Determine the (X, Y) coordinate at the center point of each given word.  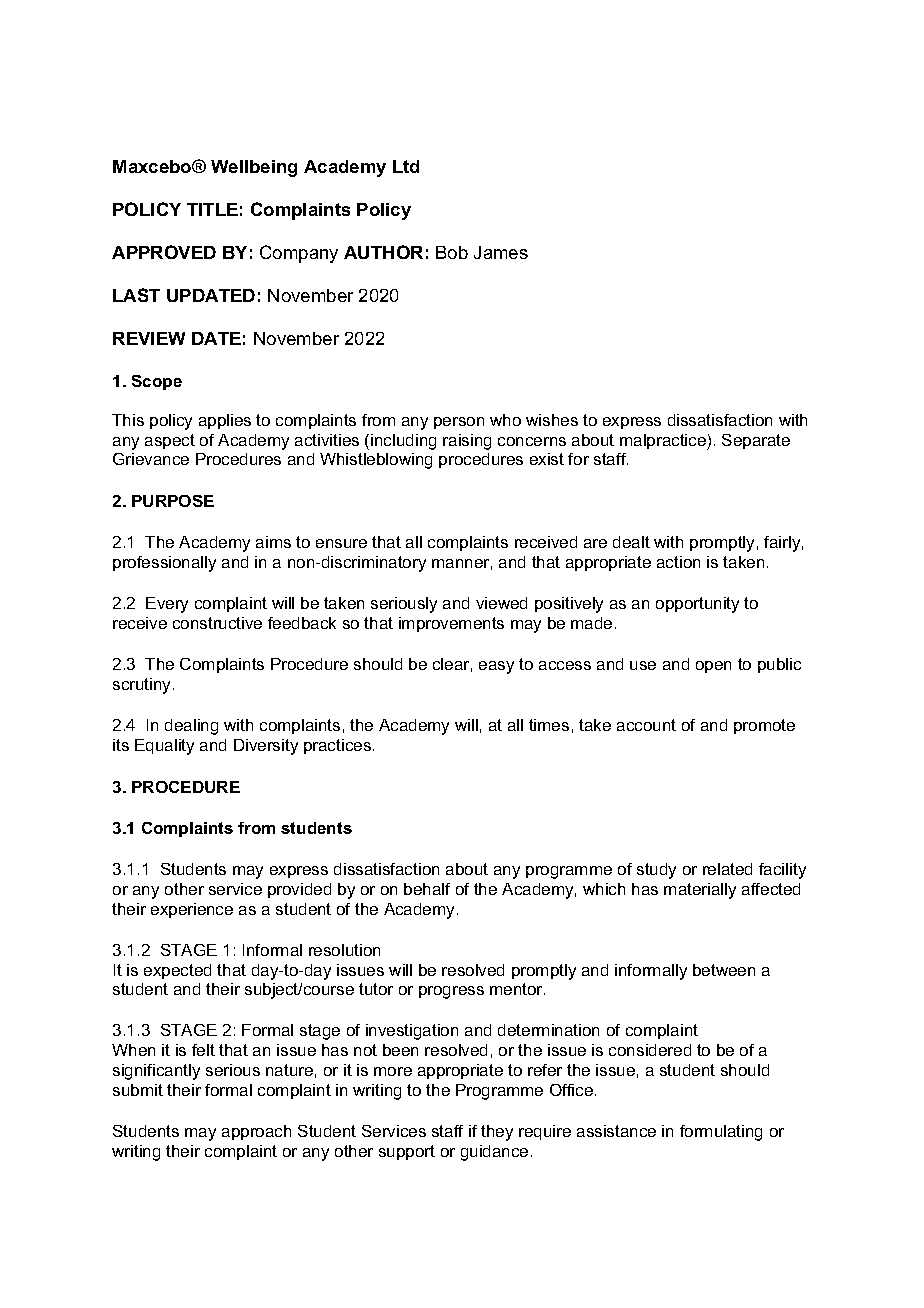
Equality (164, 747)
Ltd (406, 166)
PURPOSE (173, 501)
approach (256, 1132)
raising (467, 442)
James (501, 252)
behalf (427, 889)
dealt (631, 542)
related (727, 869)
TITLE (212, 209)
